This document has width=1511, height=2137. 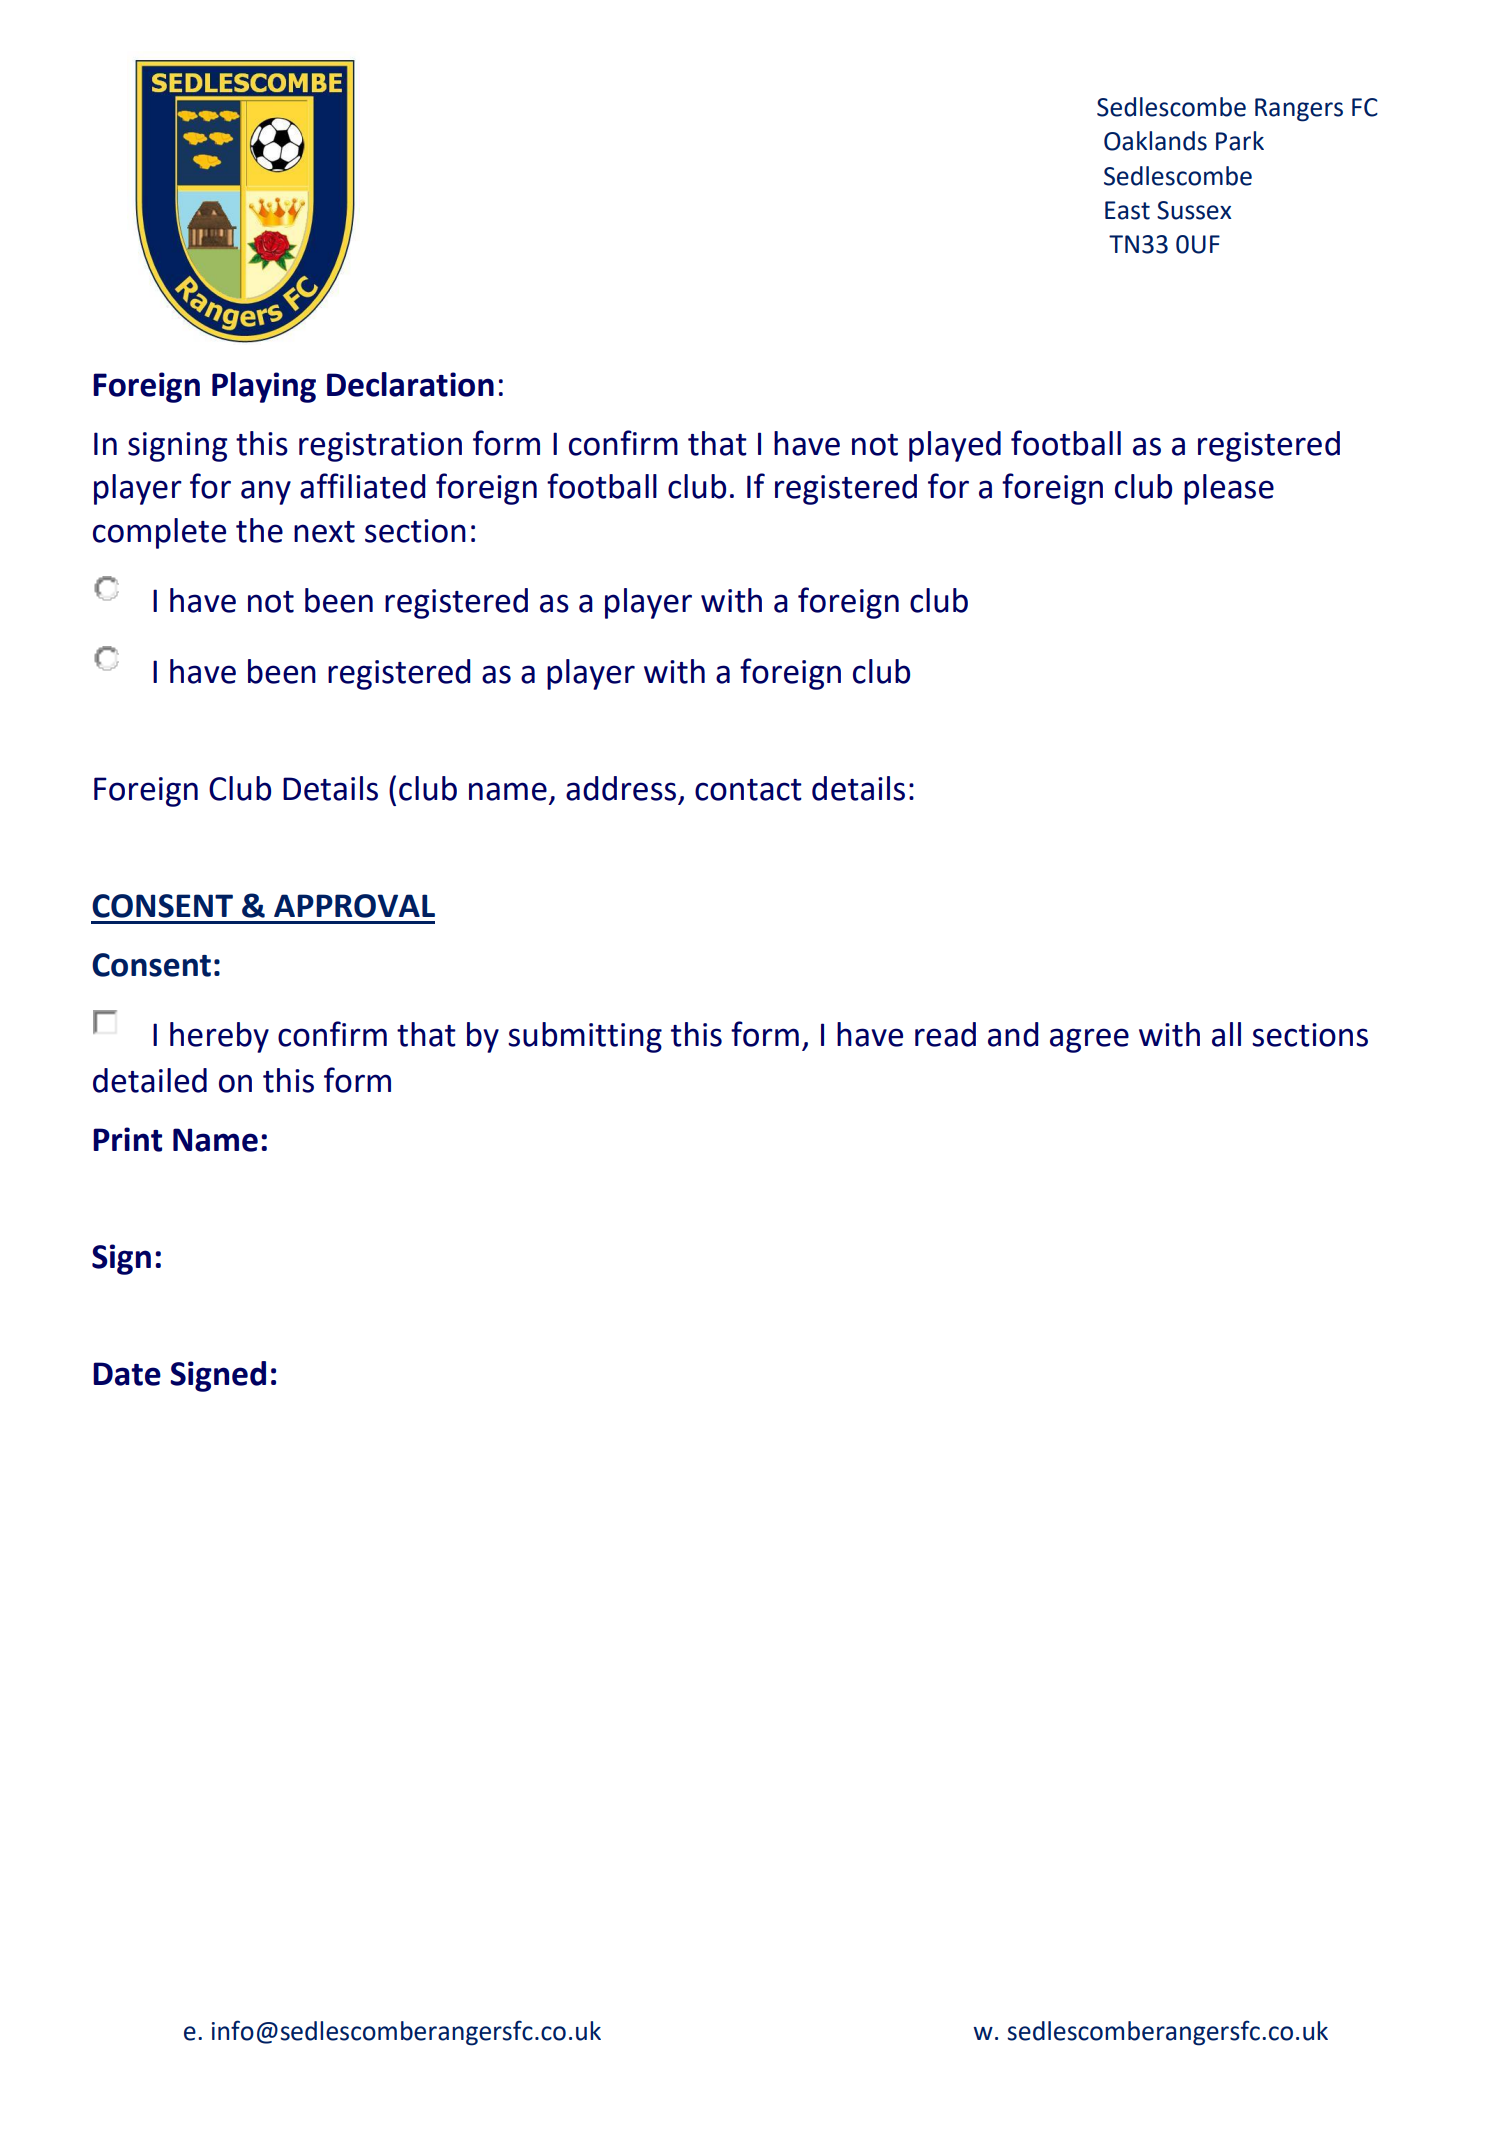 What do you see at coordinates (621, 788) in the document?
I see `address` at bounding box center [621, 788].
